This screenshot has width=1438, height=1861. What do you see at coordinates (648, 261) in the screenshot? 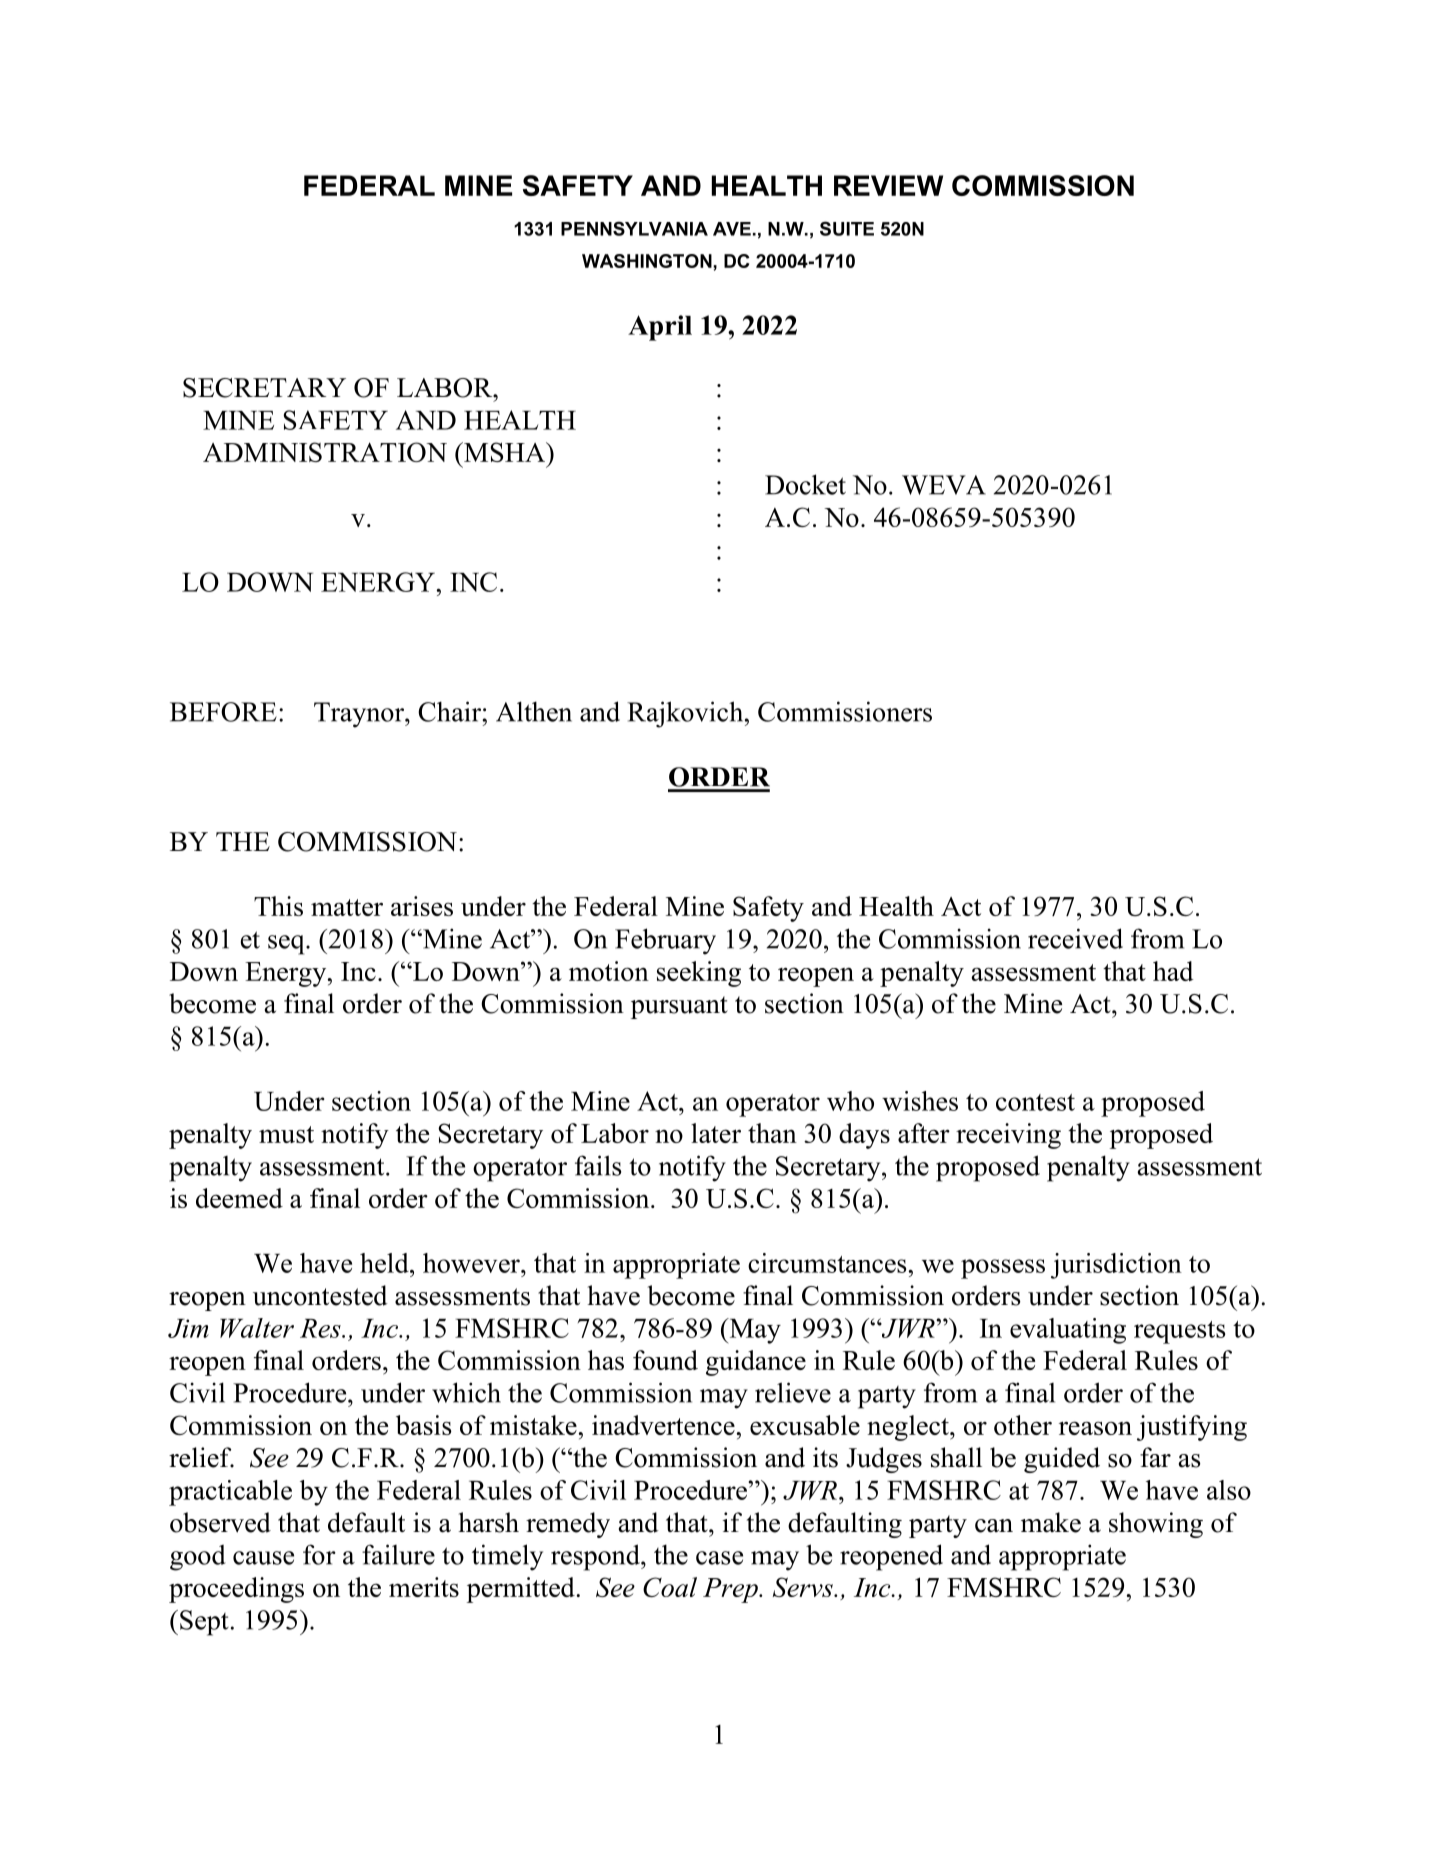
I see `WASHINGTON` at bounding box center [648, 261].
